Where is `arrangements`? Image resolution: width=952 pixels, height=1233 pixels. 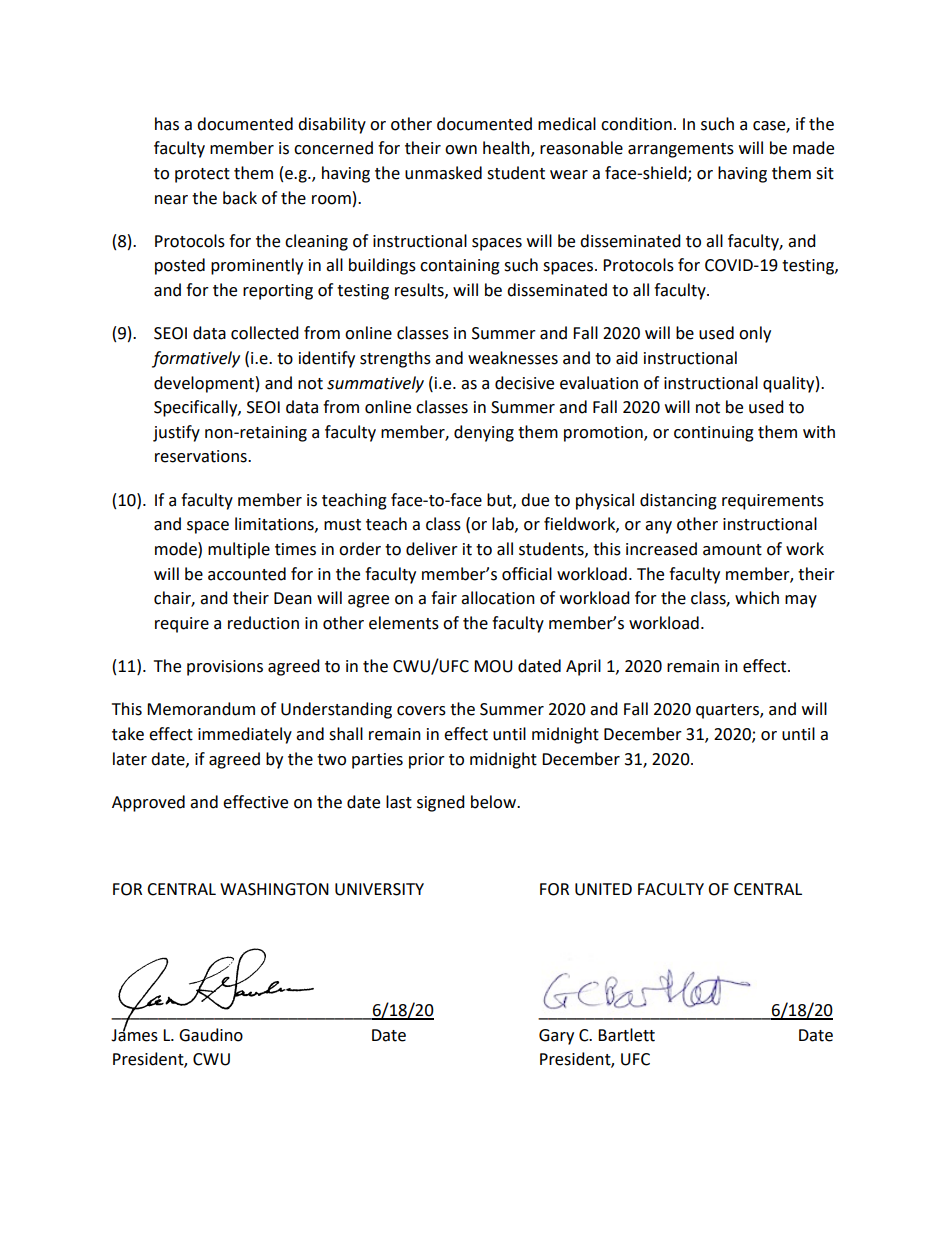 arrangements is located at coordinates (681, 150).
